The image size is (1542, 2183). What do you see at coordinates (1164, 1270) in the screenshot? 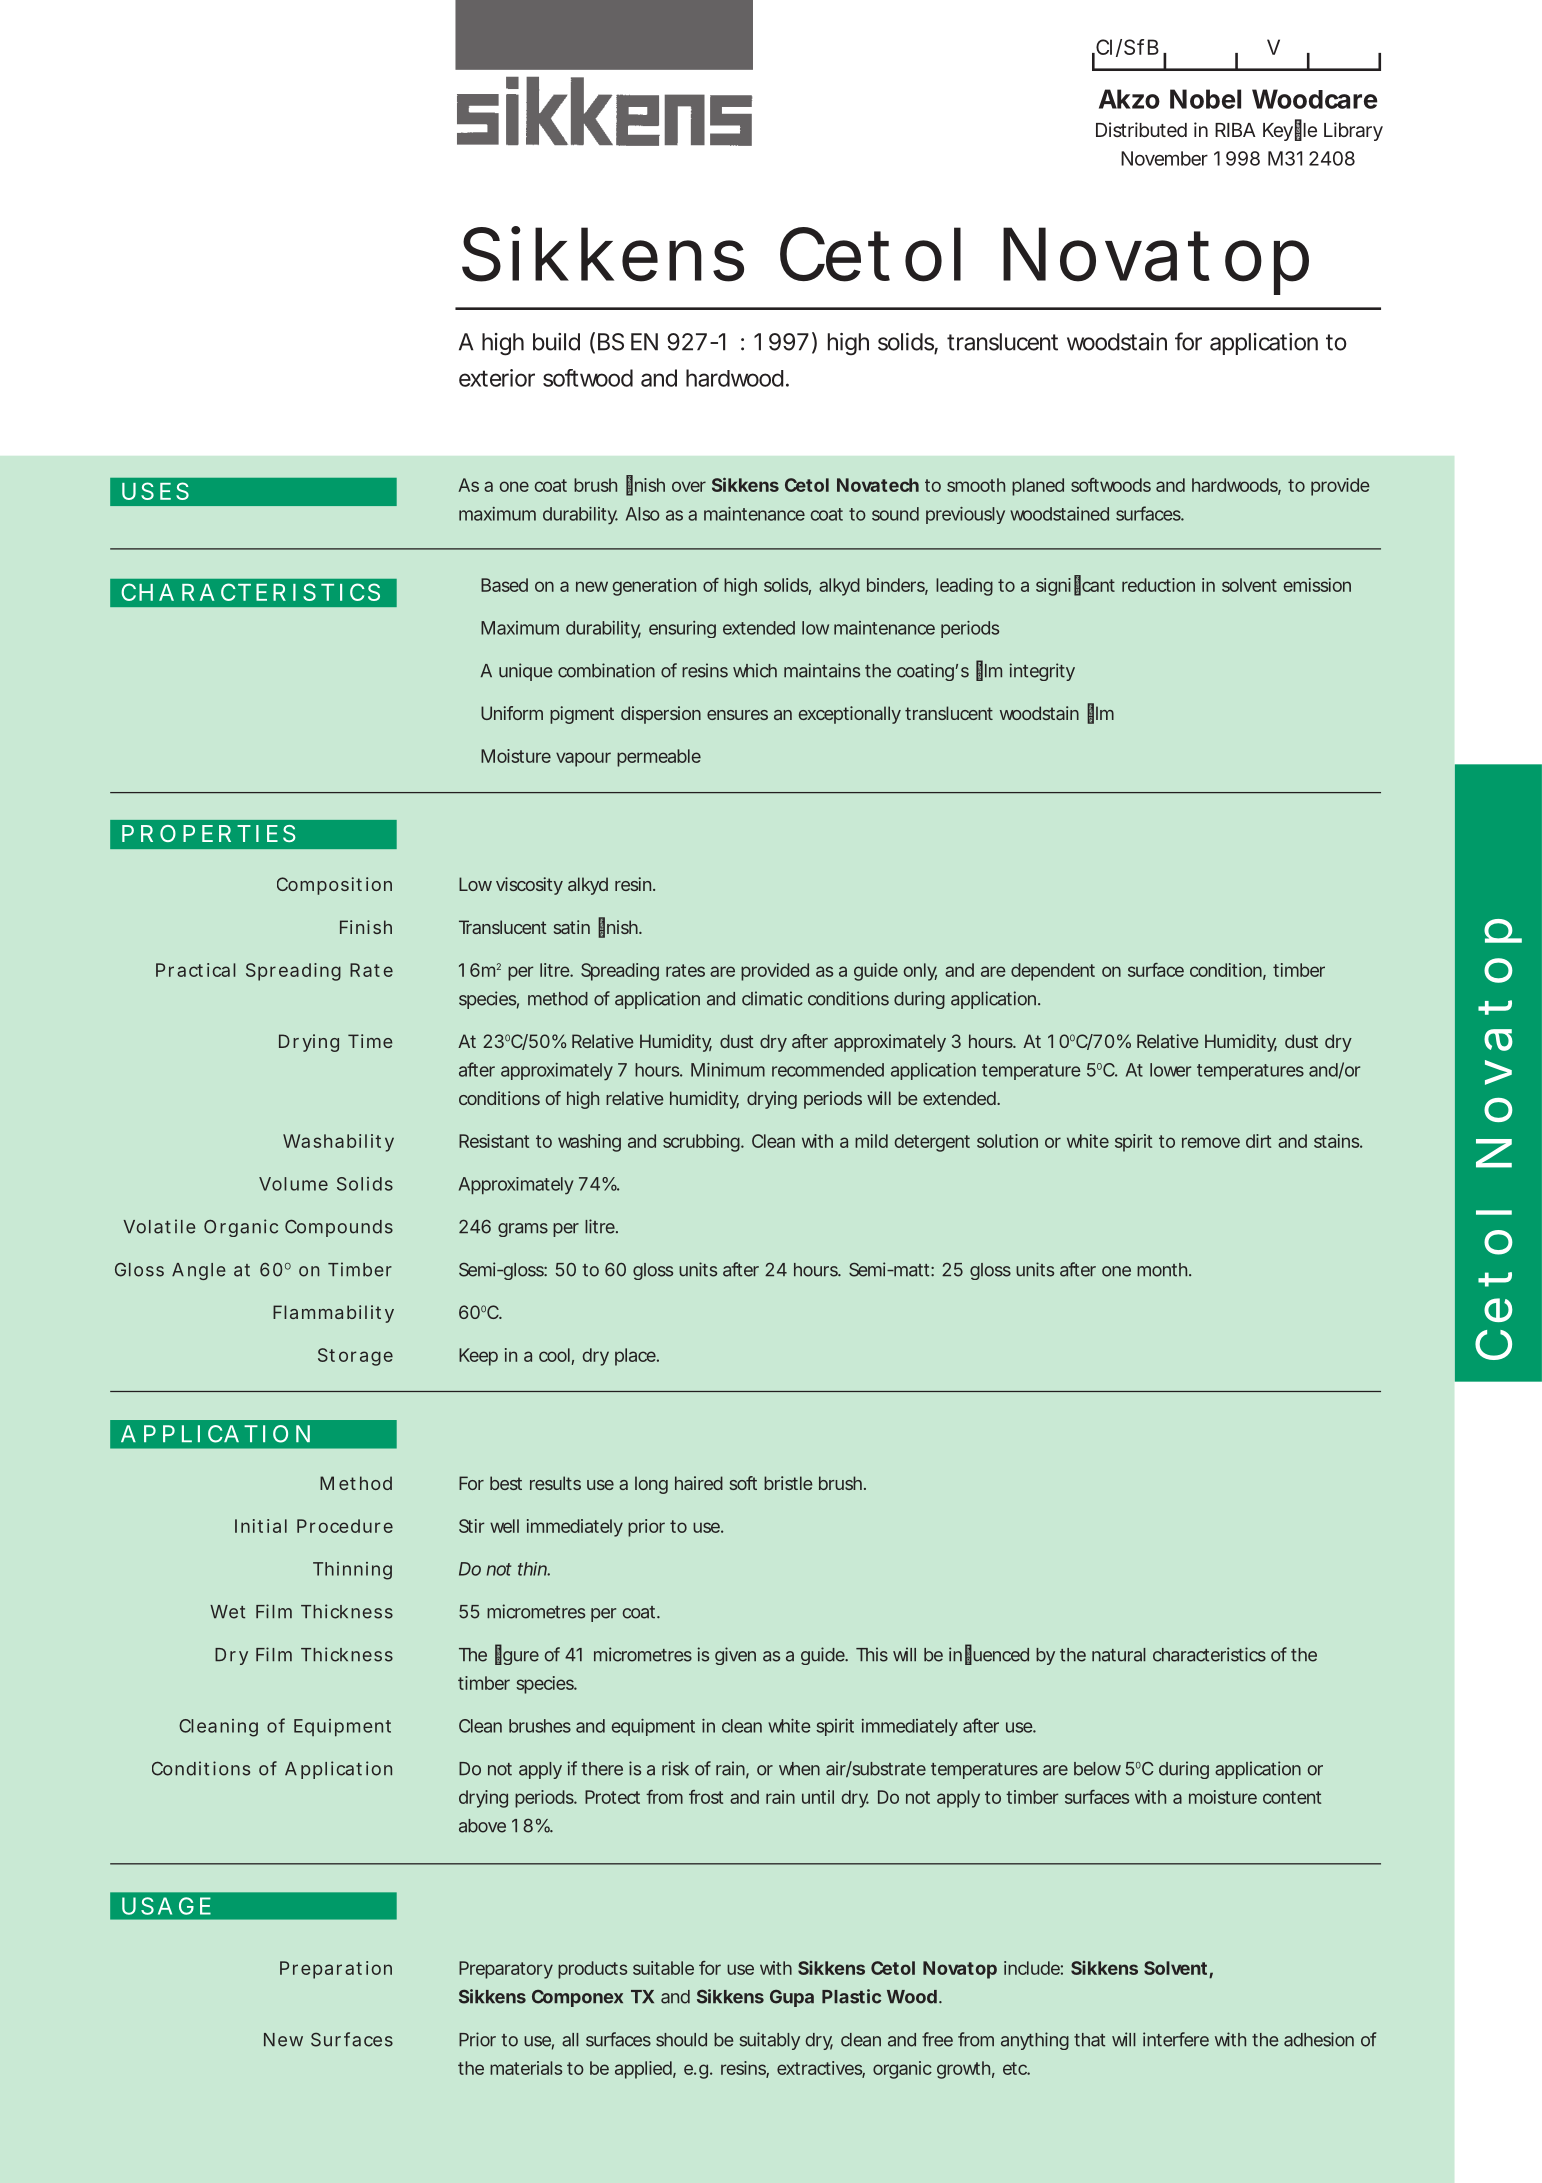
I see `month` at bounding box center [1164, 1270].
